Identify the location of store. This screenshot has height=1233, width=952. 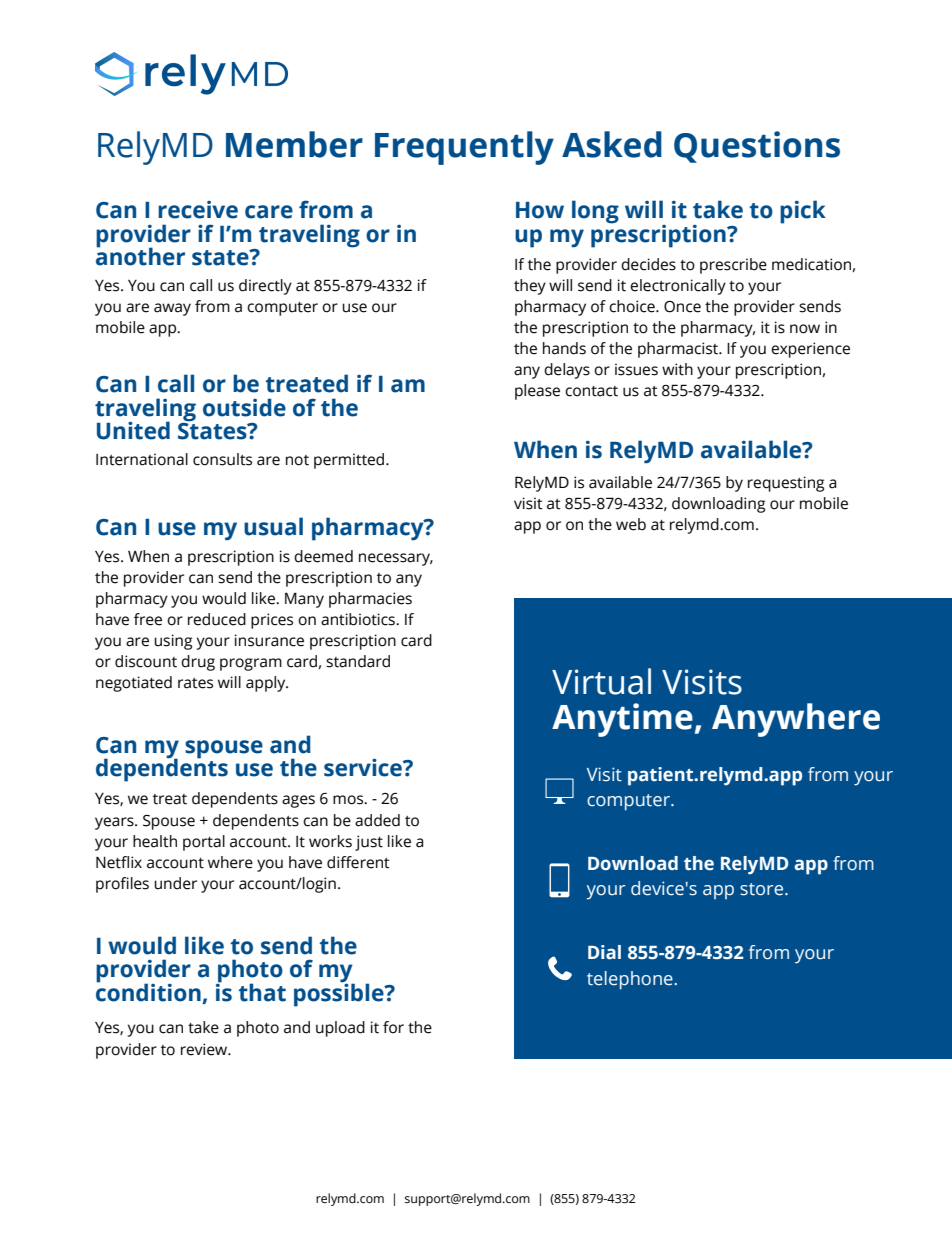
(763, 889).
